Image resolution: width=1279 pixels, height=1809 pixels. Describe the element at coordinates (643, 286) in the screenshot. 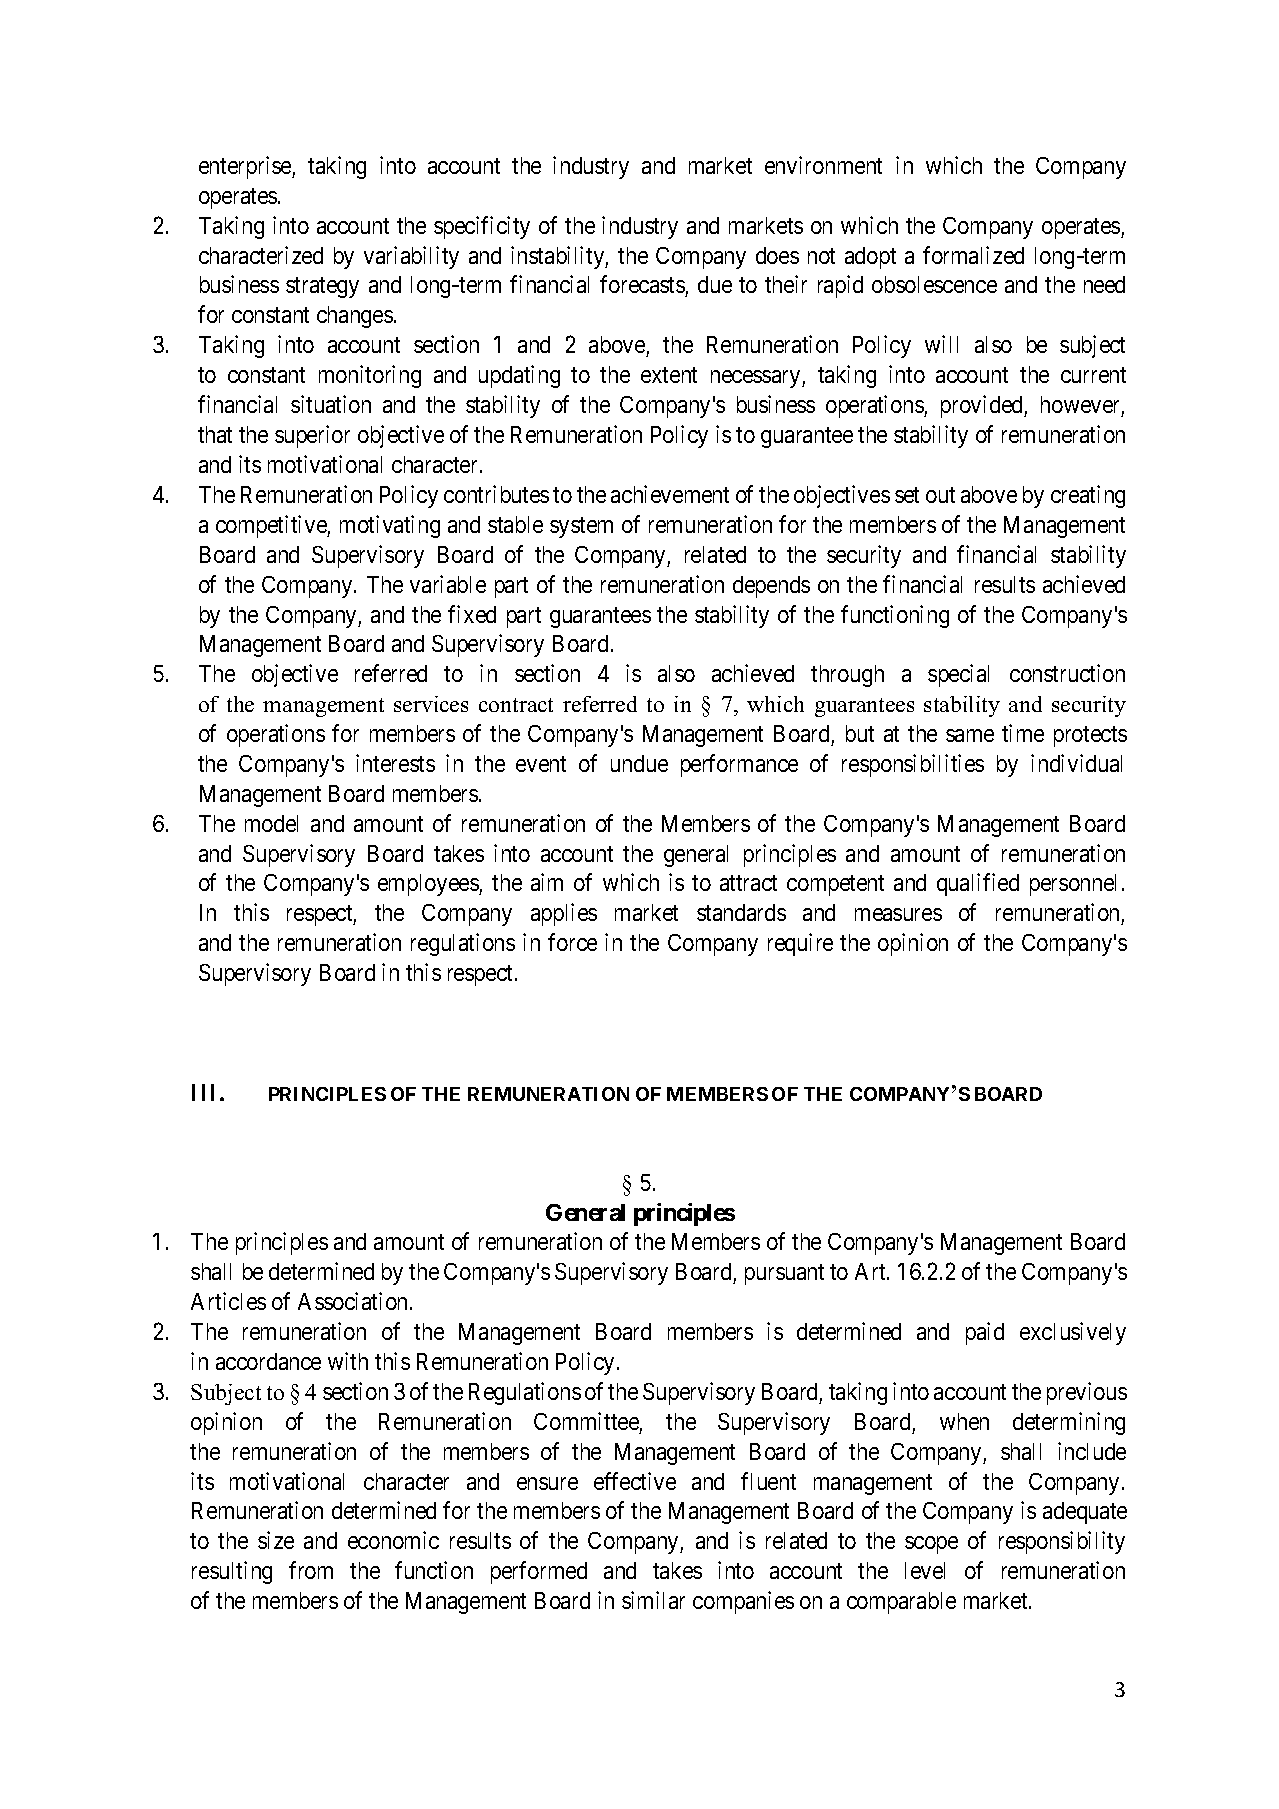

I see `forecasts` at that location.
